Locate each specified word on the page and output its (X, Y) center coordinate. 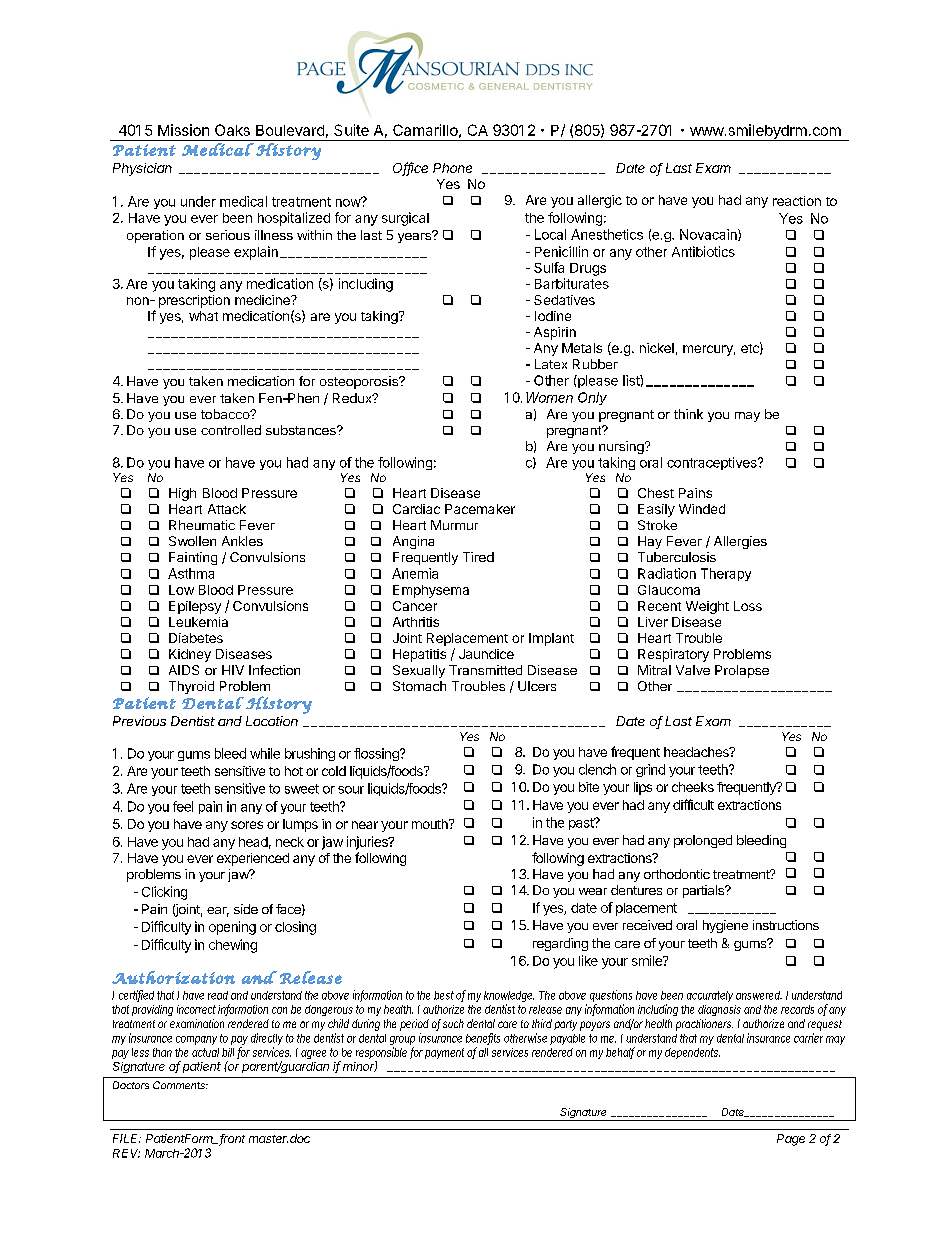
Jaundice (486, 654)
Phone (452, 168)
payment (444, 1053)
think (688, 414)
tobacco (226, 414)
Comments (180, 1085)
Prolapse (742, 671)
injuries (368, 843)
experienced (253, 859)
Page (791, 1140)
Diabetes (196, 638)
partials (704, 891)
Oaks (232, 130)
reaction (797, 201)
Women (549, 397)
